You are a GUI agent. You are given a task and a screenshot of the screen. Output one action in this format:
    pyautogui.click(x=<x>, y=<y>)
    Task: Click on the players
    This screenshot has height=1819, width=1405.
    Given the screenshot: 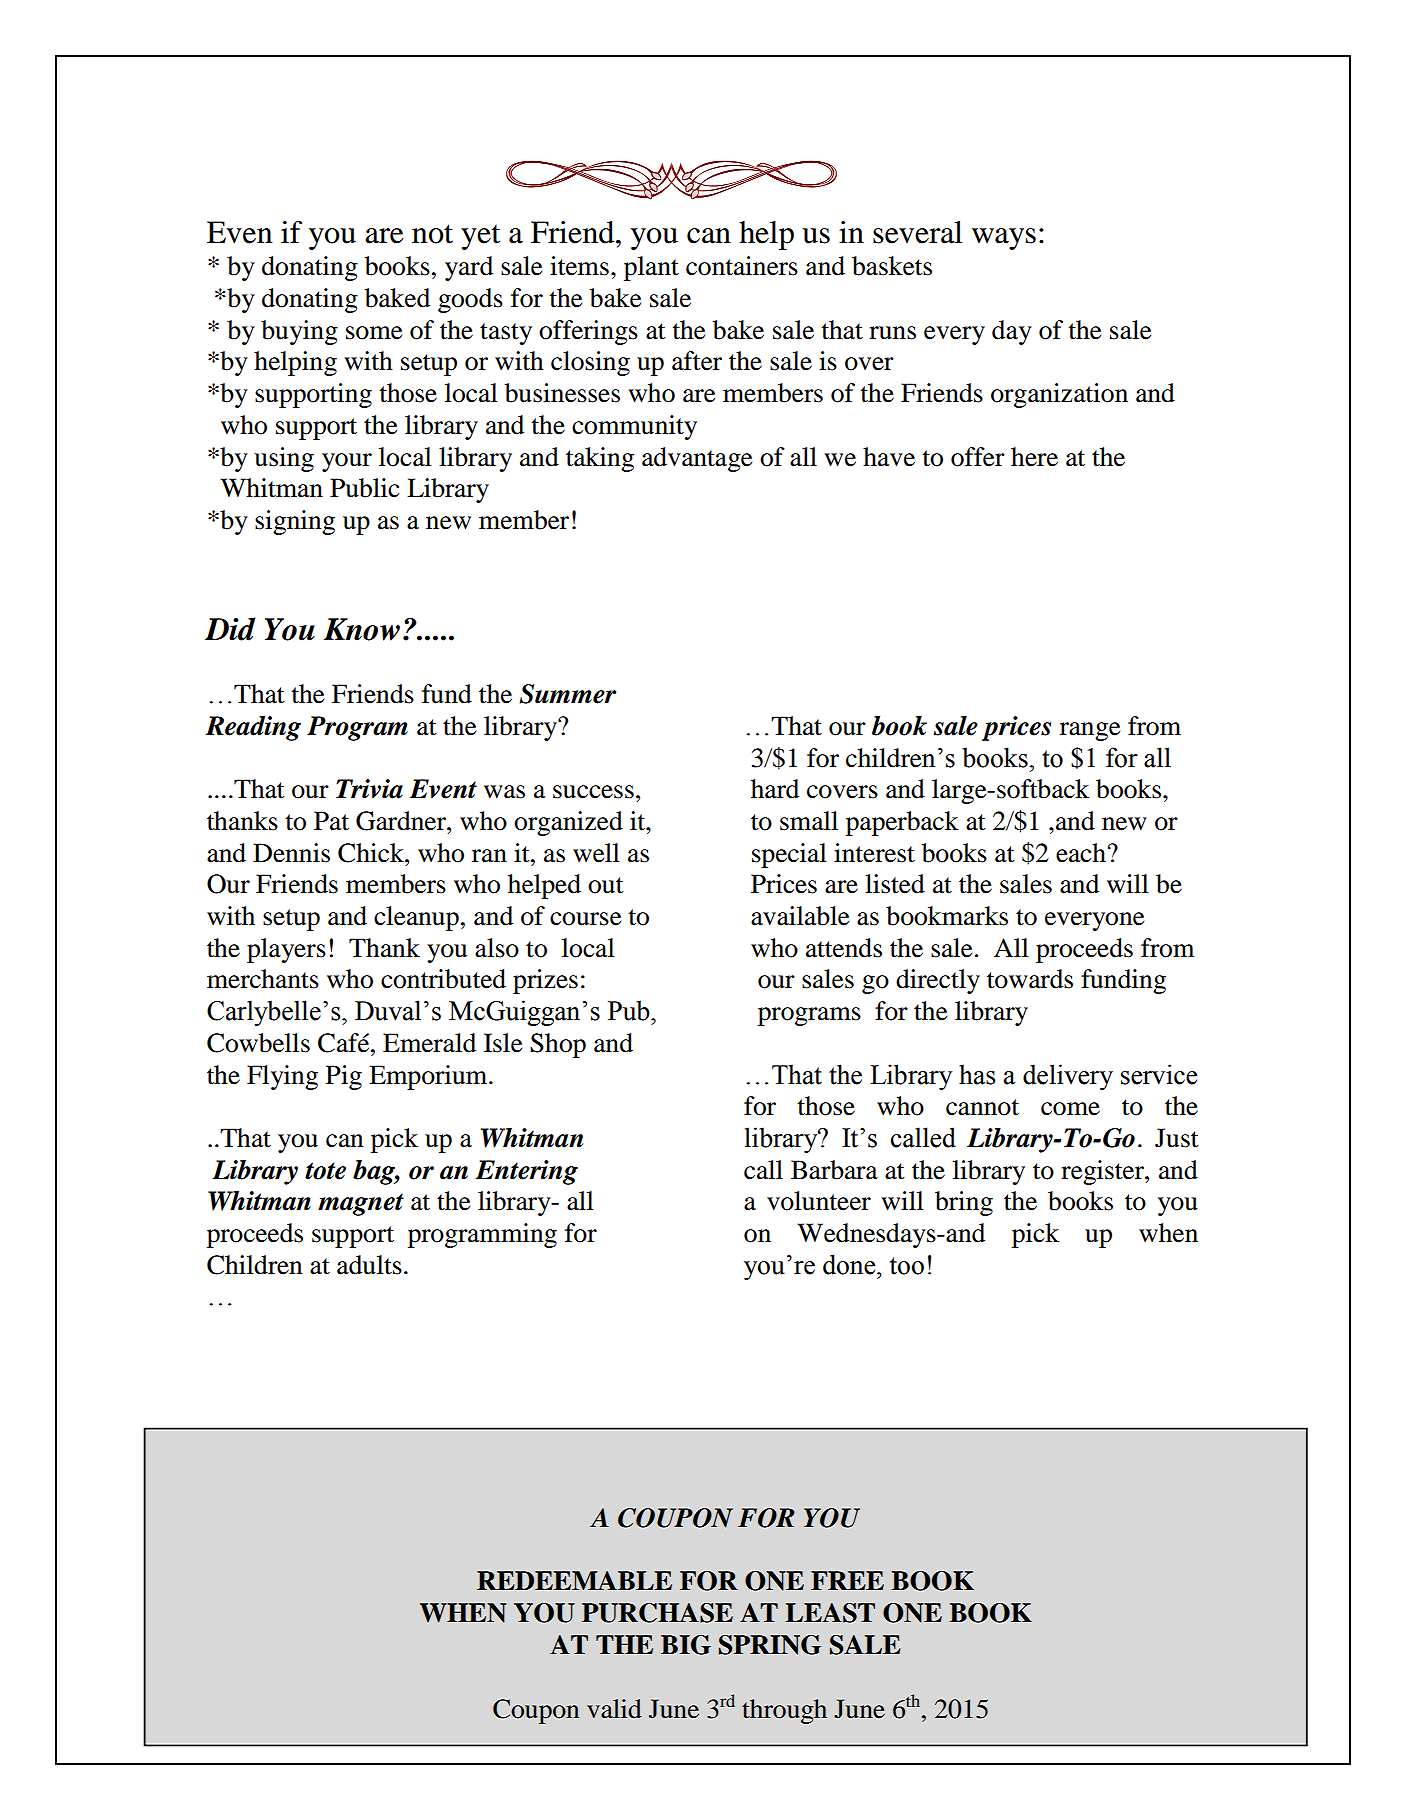 What is the action you would take?
    pyautogui.click(x=286, y=950)
